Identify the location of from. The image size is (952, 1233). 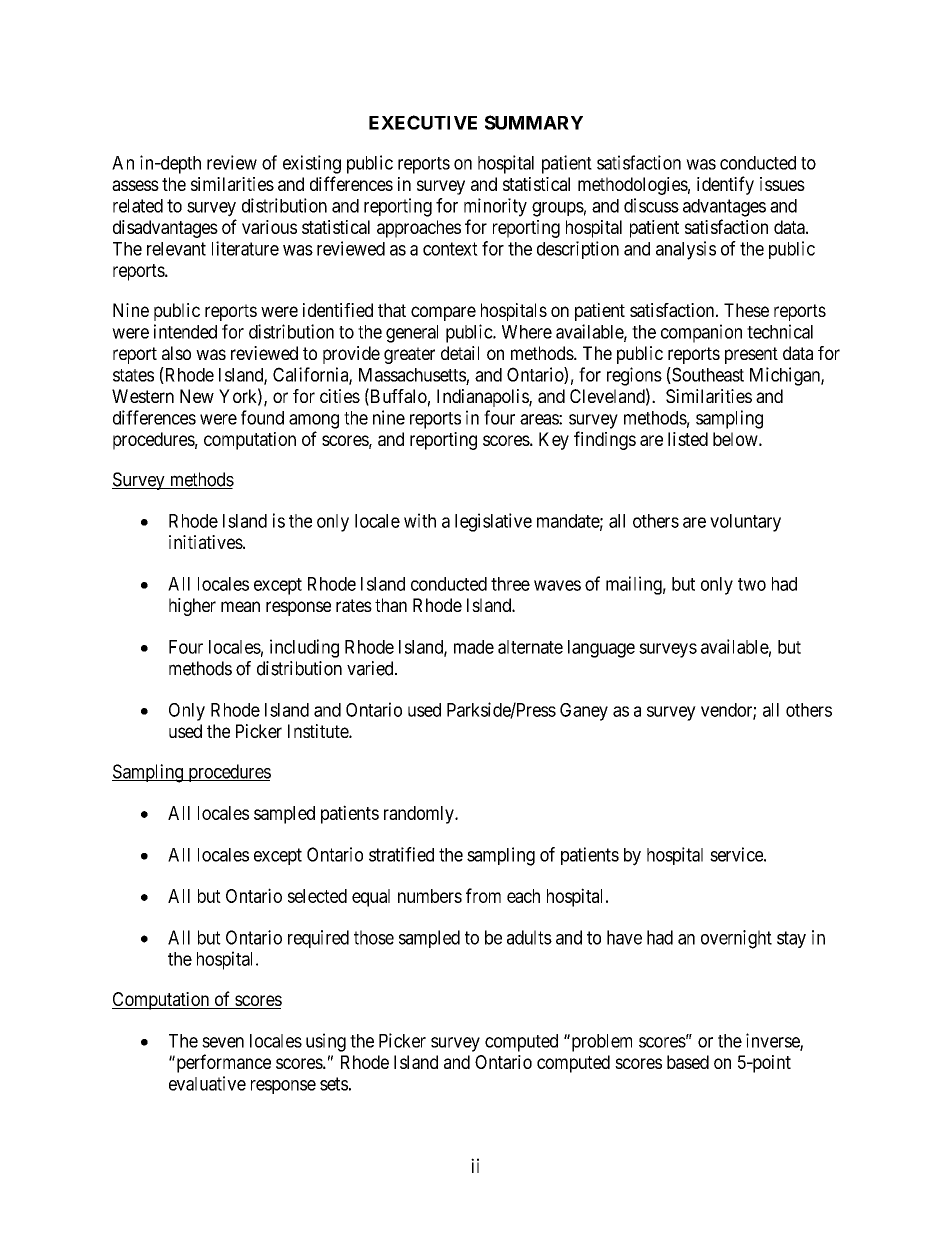
(483, 895).
